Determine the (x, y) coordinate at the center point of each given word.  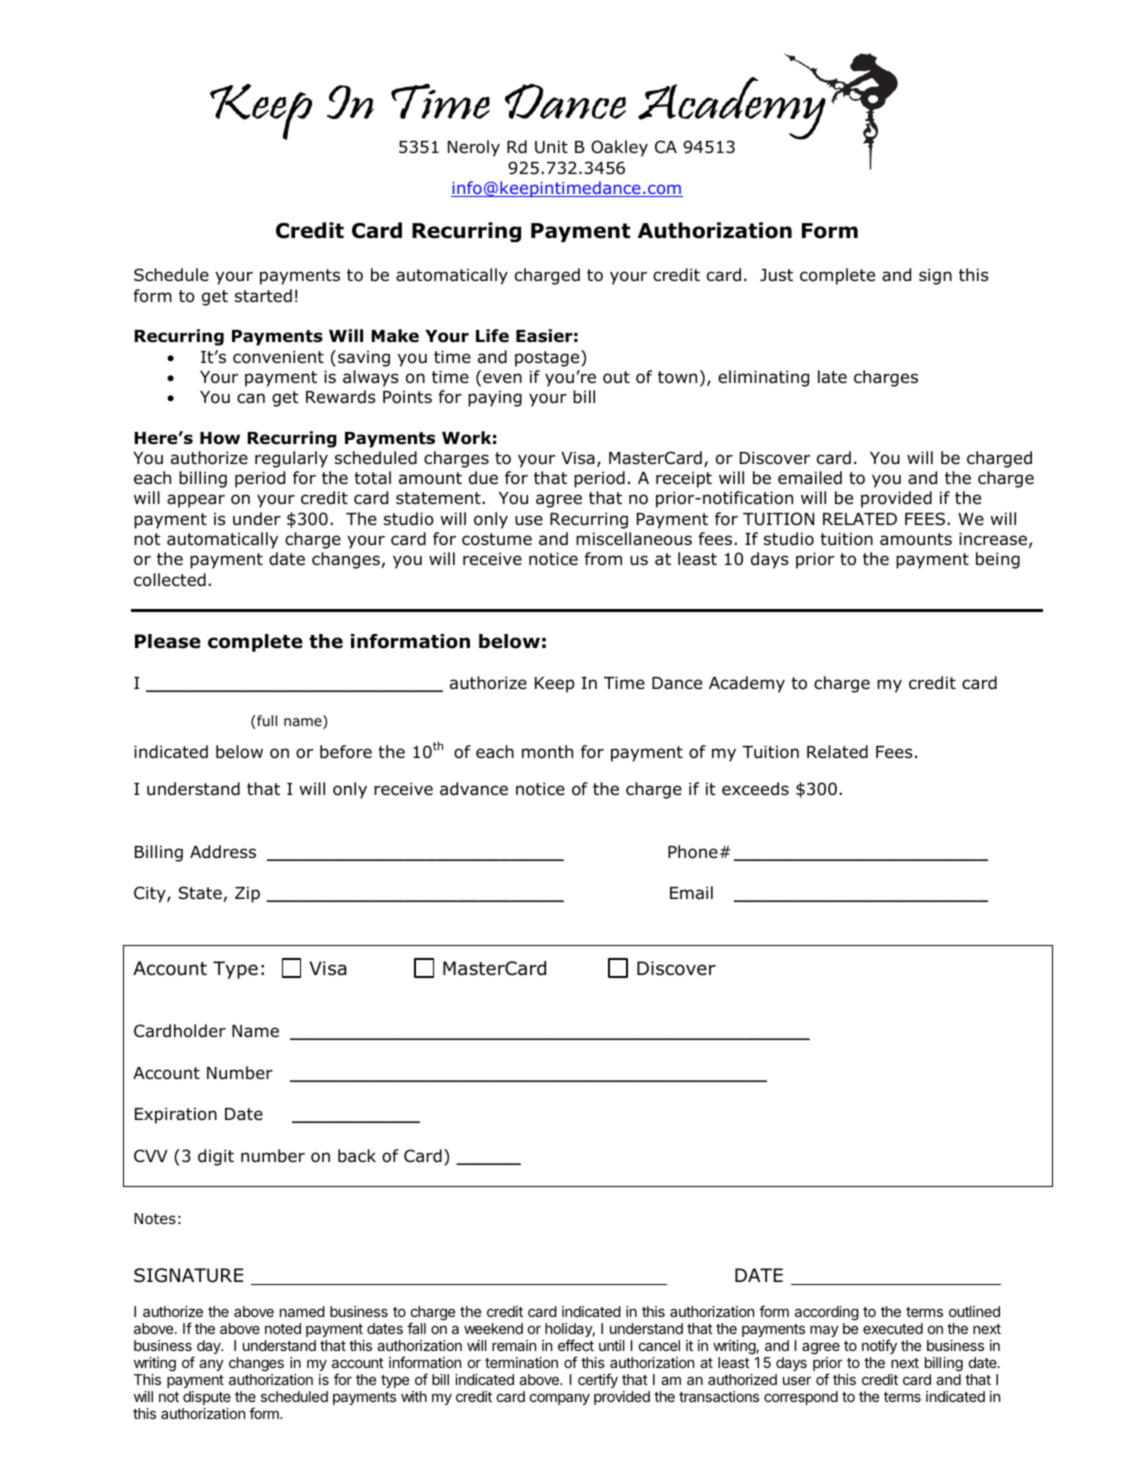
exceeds (755, 789)
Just (776, 275)
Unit (551, 147)
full (266, 722)
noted (283, 1328)
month (547, 752)
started (263, 296)
